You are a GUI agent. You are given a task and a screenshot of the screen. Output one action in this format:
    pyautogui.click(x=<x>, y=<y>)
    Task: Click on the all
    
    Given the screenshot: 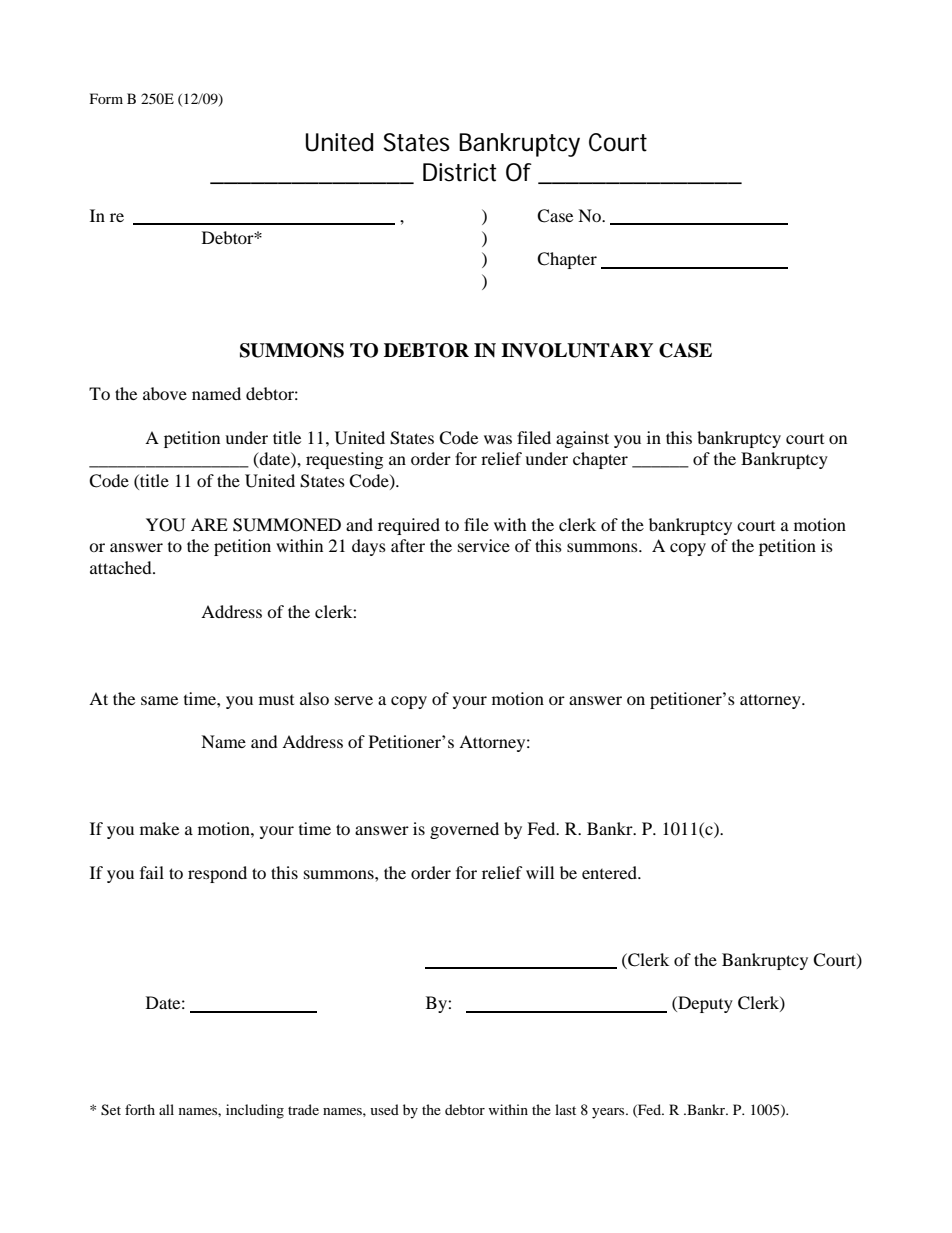 What is the action you would take?
    pyautogui.click(x=166, y=1109)
